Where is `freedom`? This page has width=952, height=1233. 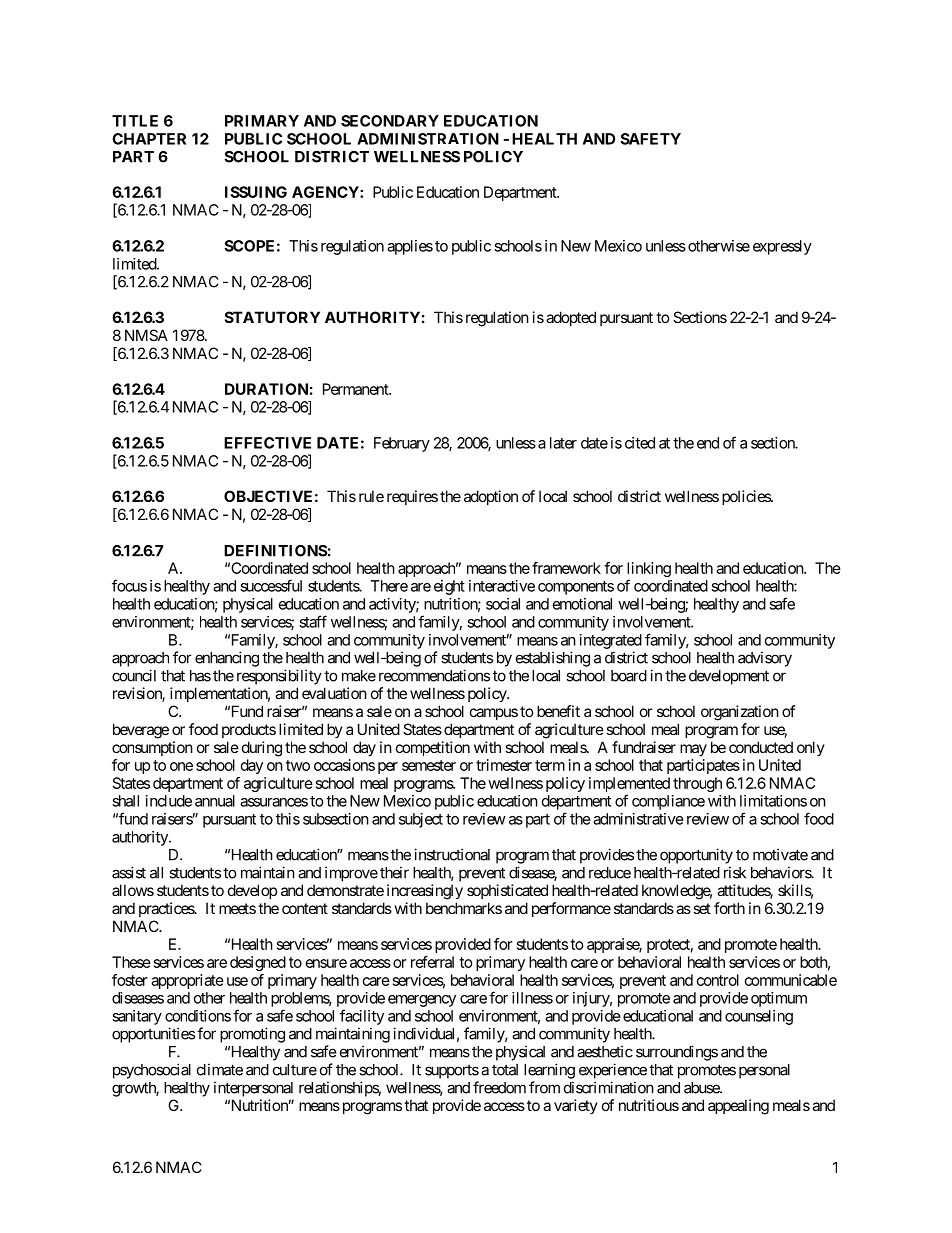
freedom is located at coordinates (499, 1087).
